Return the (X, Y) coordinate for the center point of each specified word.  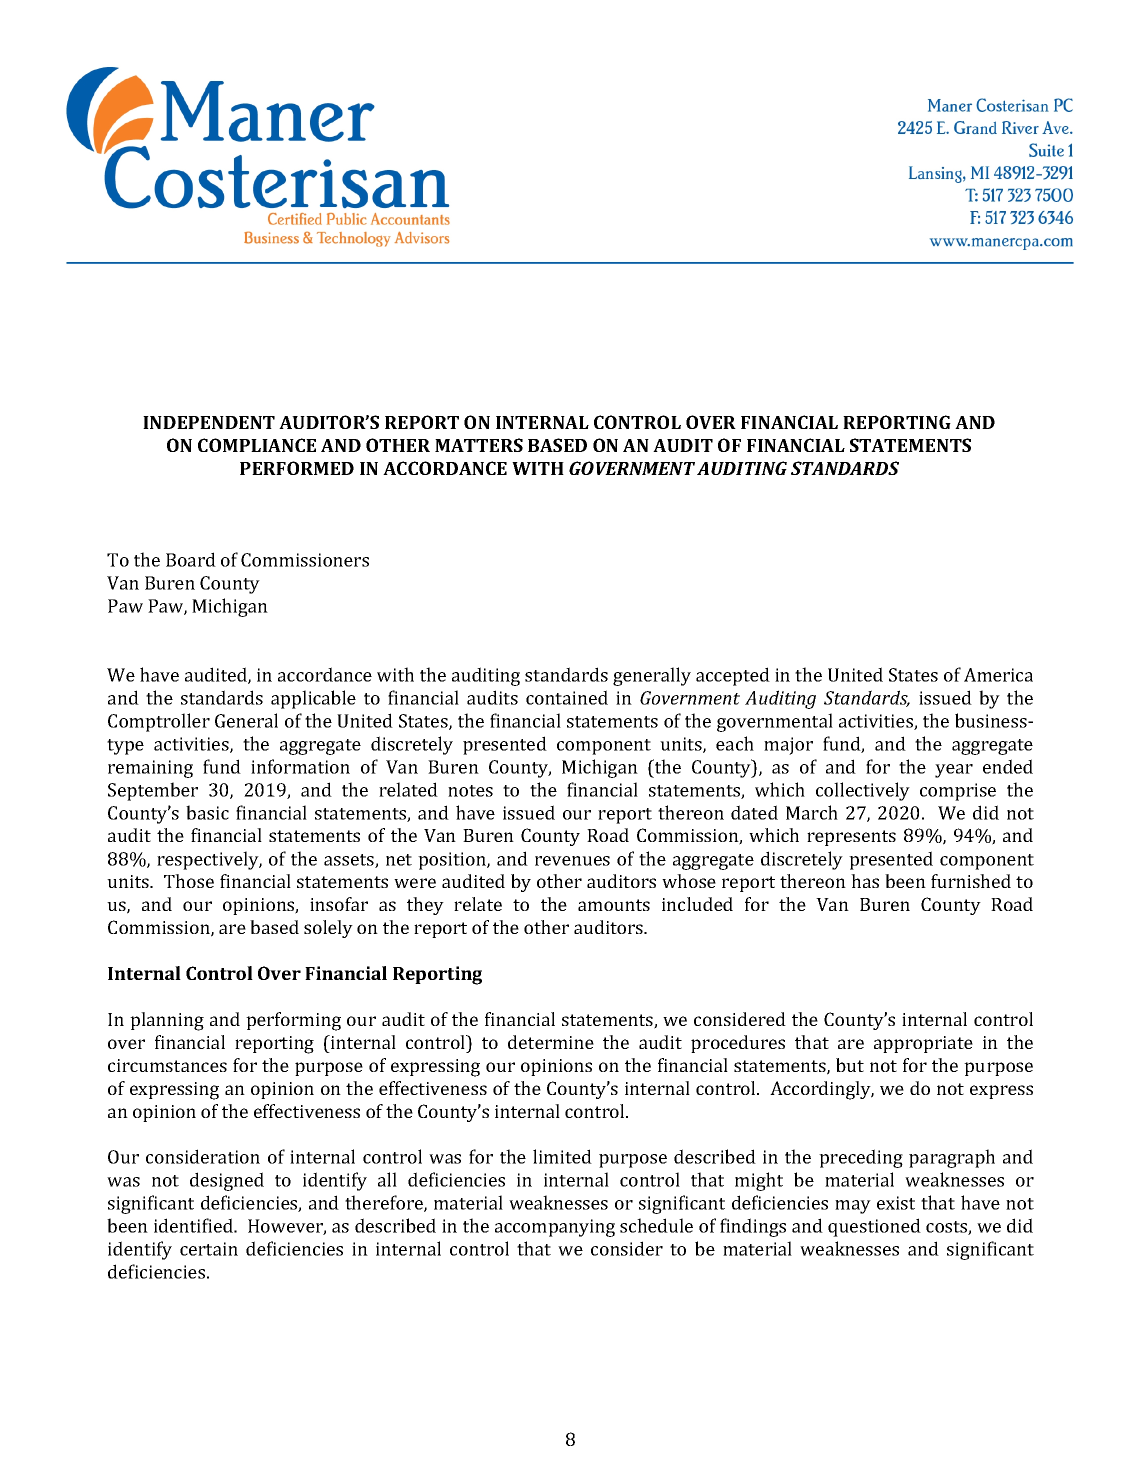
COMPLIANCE (257, 445)
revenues (572, 861)
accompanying (555, 1228)
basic (207, 812)
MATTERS (479, 445)
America (998, 675)
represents (851, 838)
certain (209, 1249)
